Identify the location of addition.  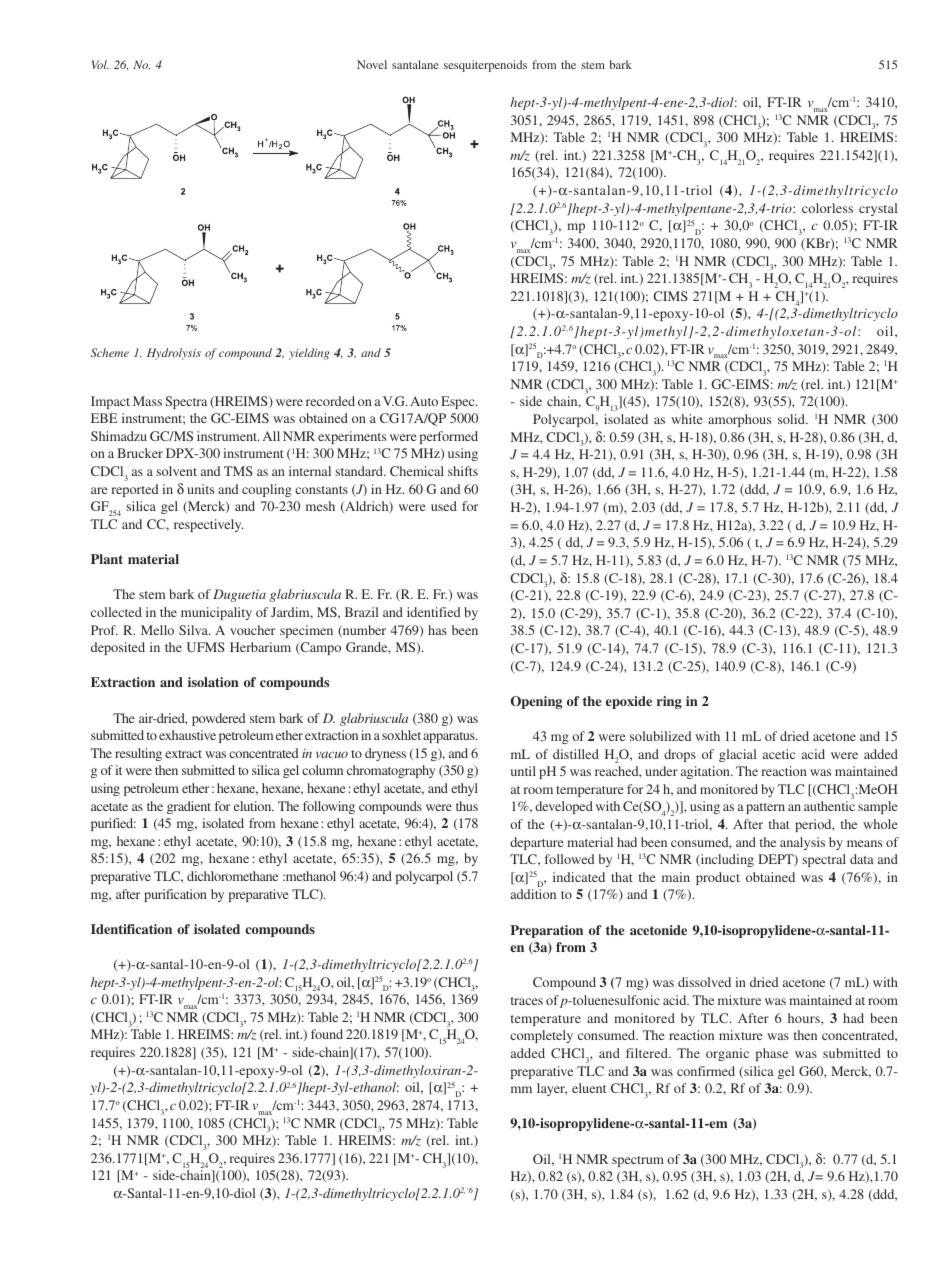
(533, 894).
